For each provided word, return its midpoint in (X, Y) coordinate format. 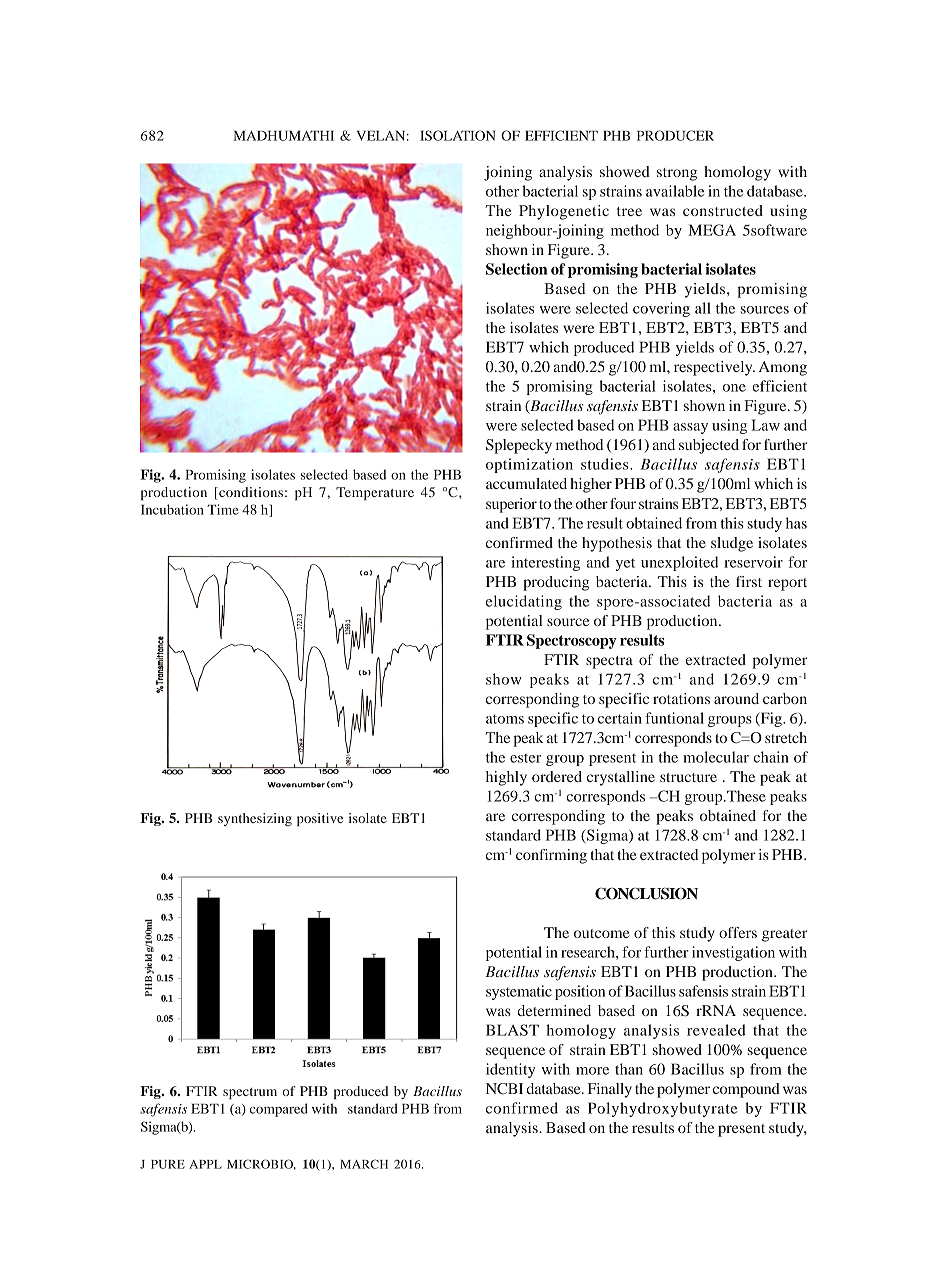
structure (688, 777)
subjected (709, 446)
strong (677, 174)
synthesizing (255, 819)
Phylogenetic (564, 212)
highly (506, 778)
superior (511, 505)
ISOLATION (457, 135)
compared (279, 1110)
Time (223, 509)
